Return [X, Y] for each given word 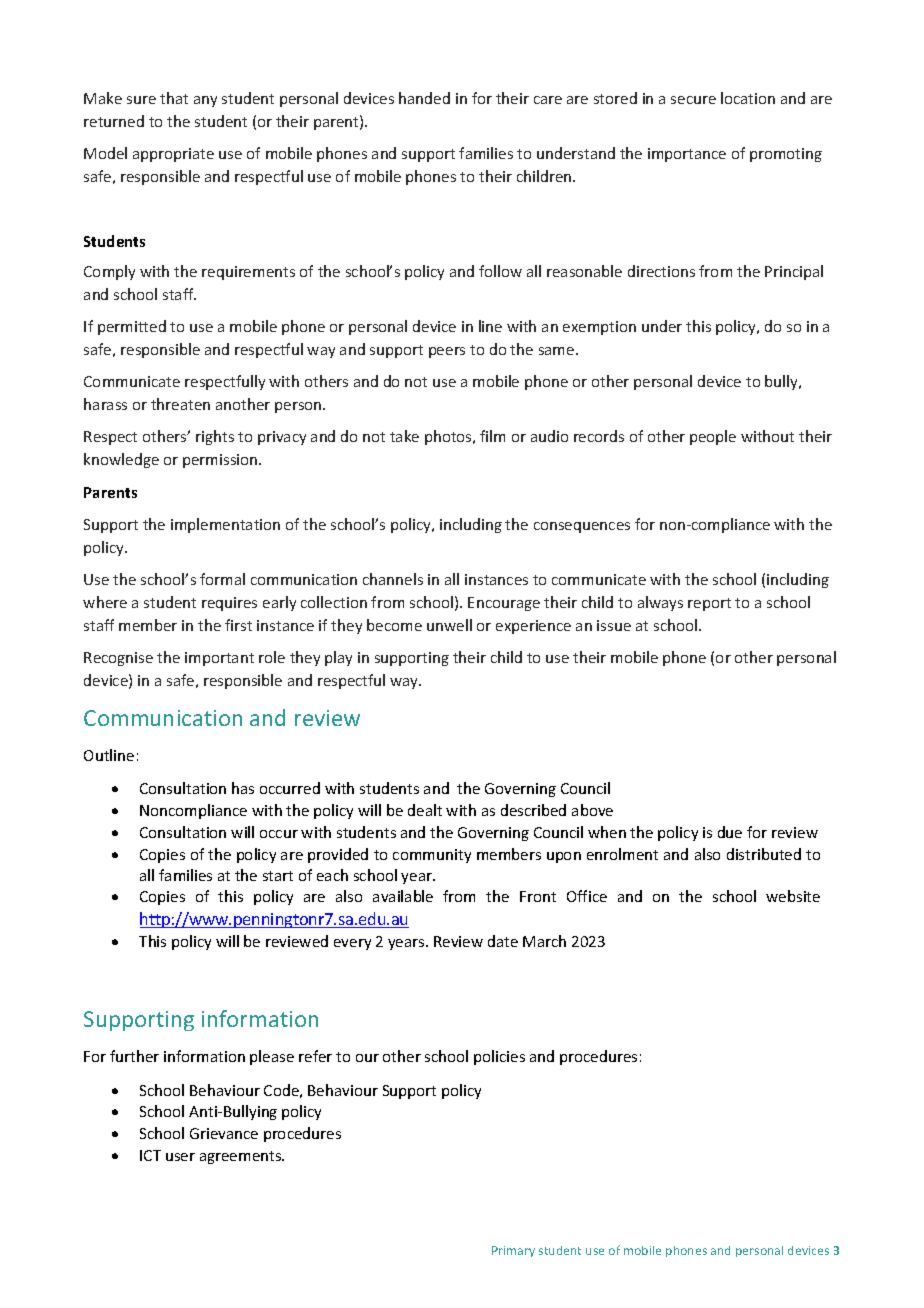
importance [687, 155]
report [709, 604]
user [180, 1157]
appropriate [173, 155]
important [219, 659]
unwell [449, 625]
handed [424, 98]
